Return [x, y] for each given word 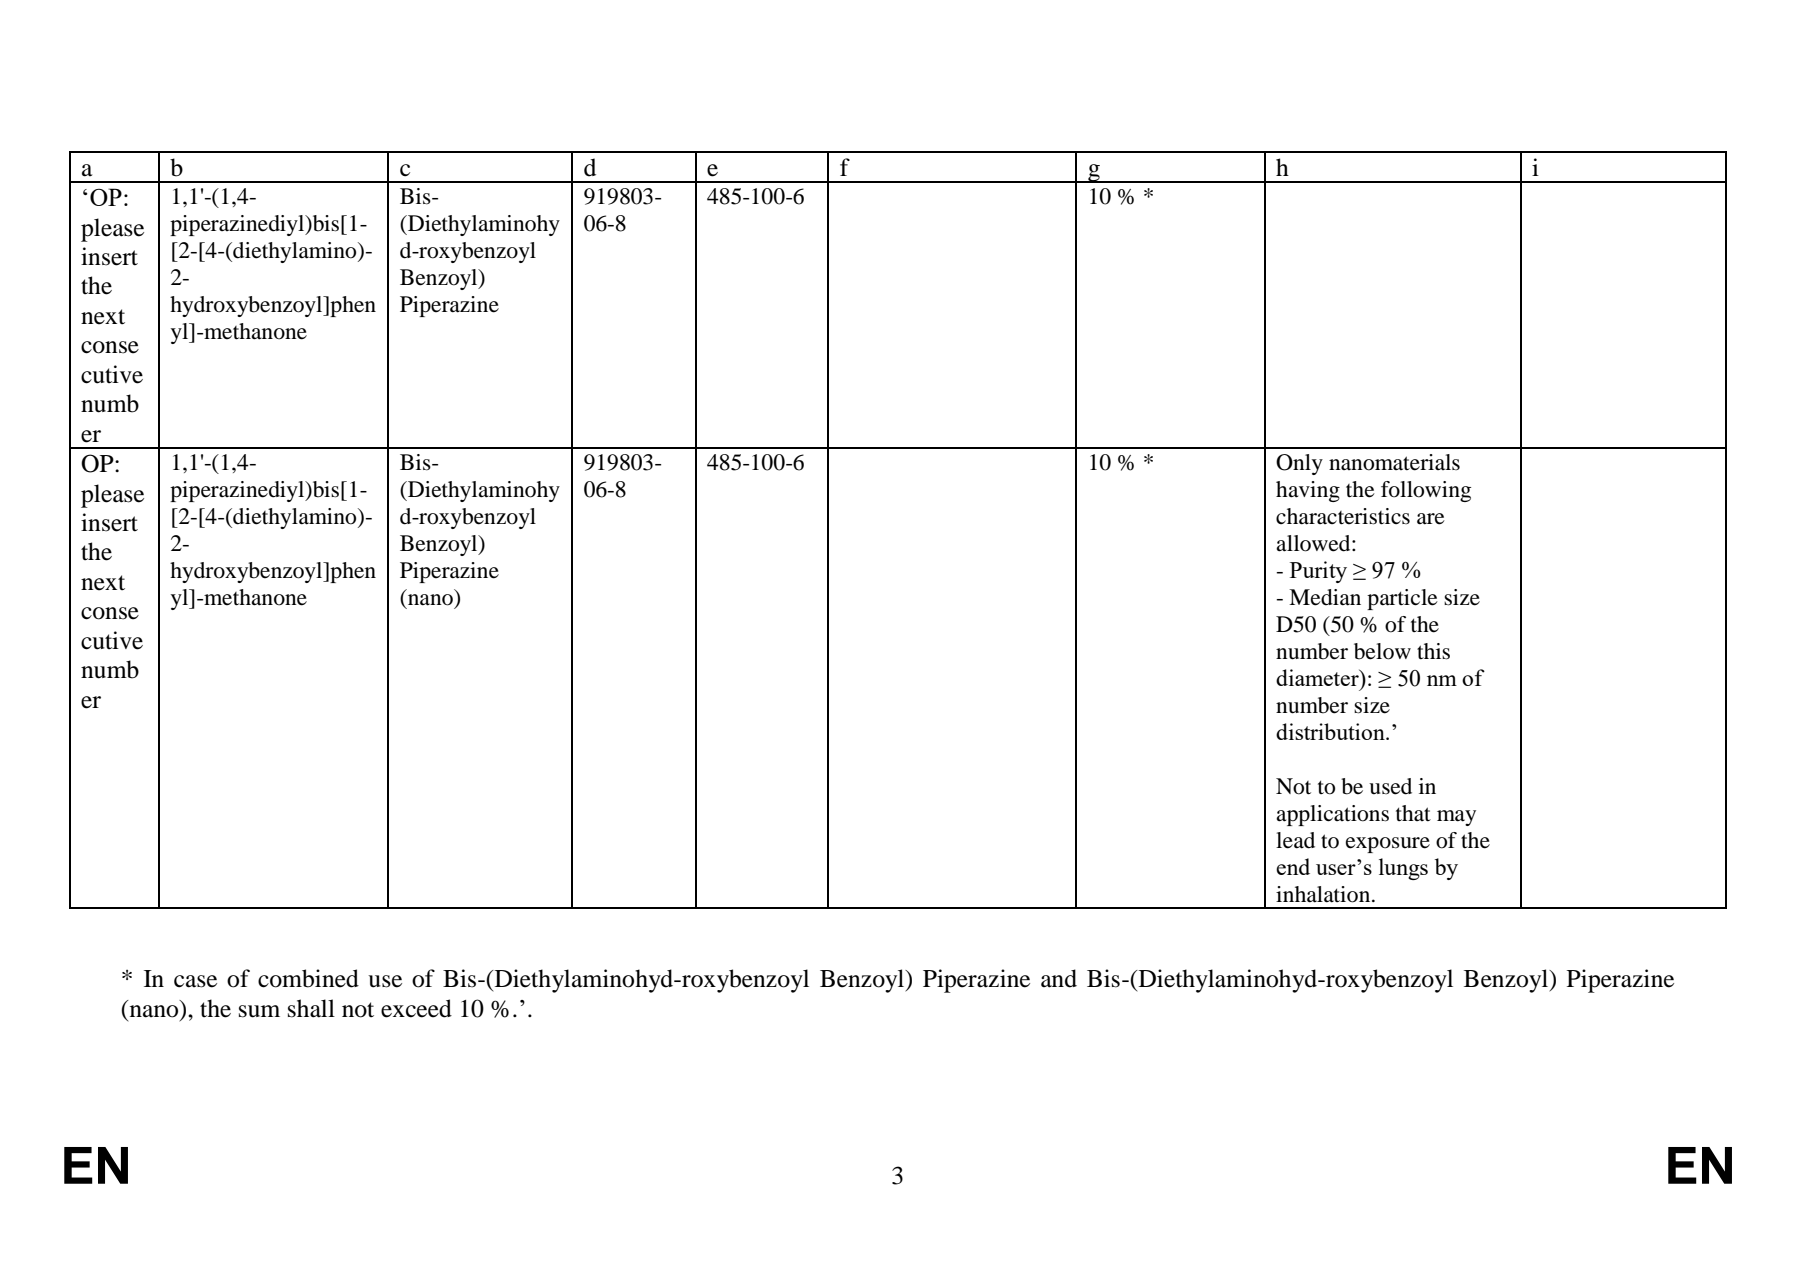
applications [1332, 815]
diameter [1318, 677]
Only [1299, 464]
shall [311, 1008]
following [1426, 491]
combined [308, 978]
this [1433, 651]
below [1382, 651]
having [1308, 491]
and [1059, 978]
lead [1295, 840]
